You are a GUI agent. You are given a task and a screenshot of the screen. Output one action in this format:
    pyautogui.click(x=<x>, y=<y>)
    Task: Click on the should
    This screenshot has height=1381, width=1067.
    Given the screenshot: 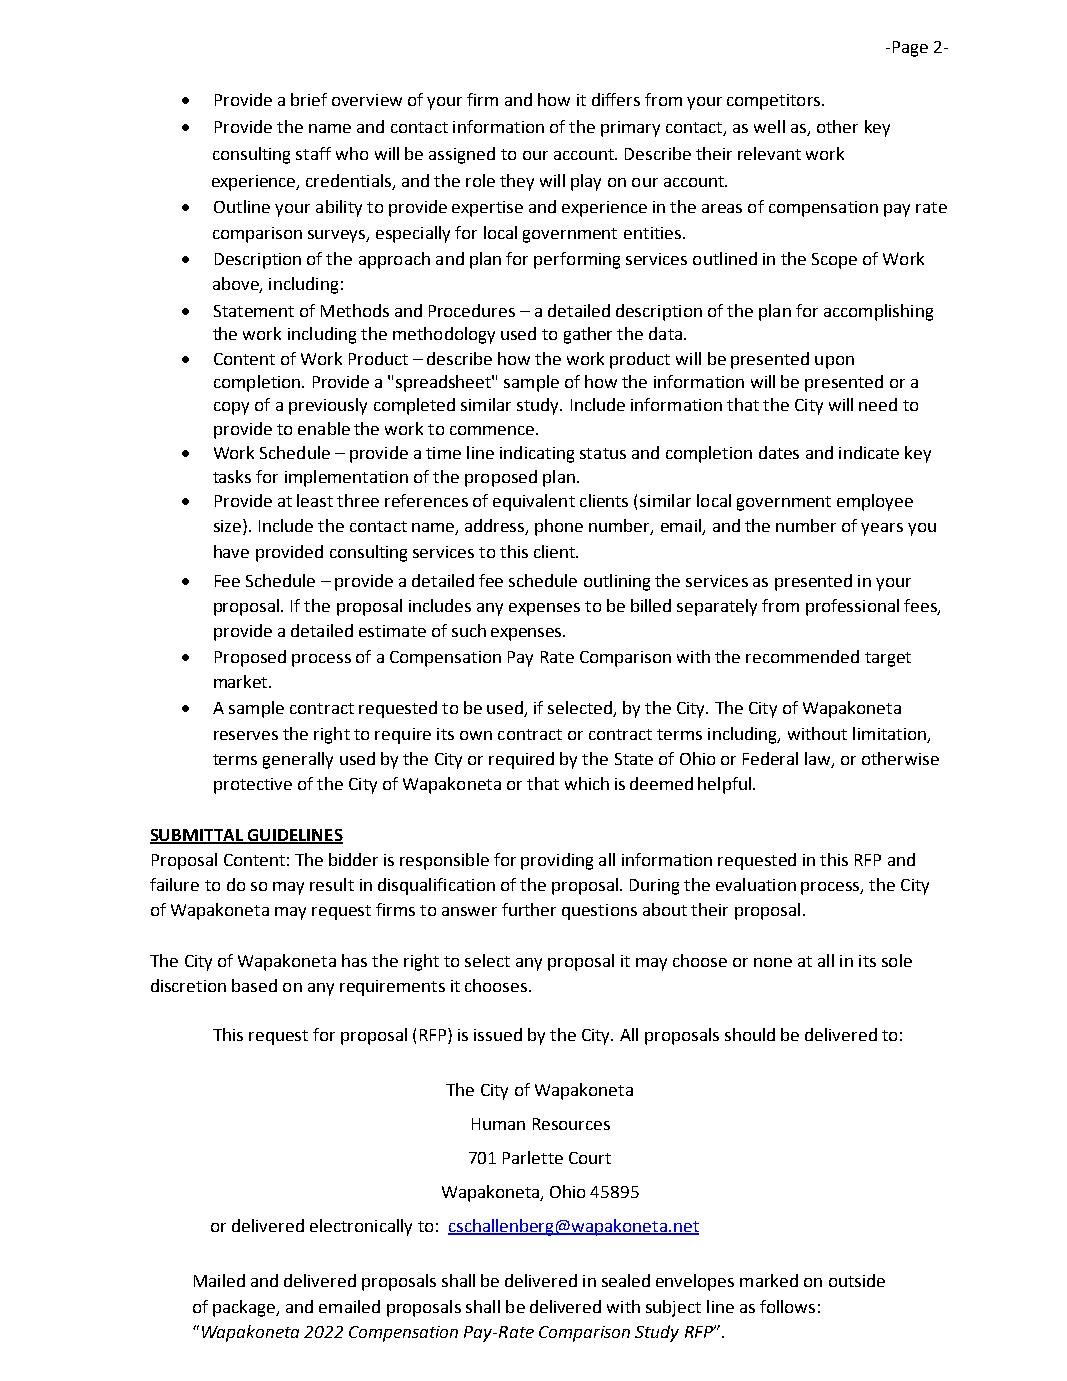 What is the action you would take?
    pyautogui.click(x=750, y=1034)
